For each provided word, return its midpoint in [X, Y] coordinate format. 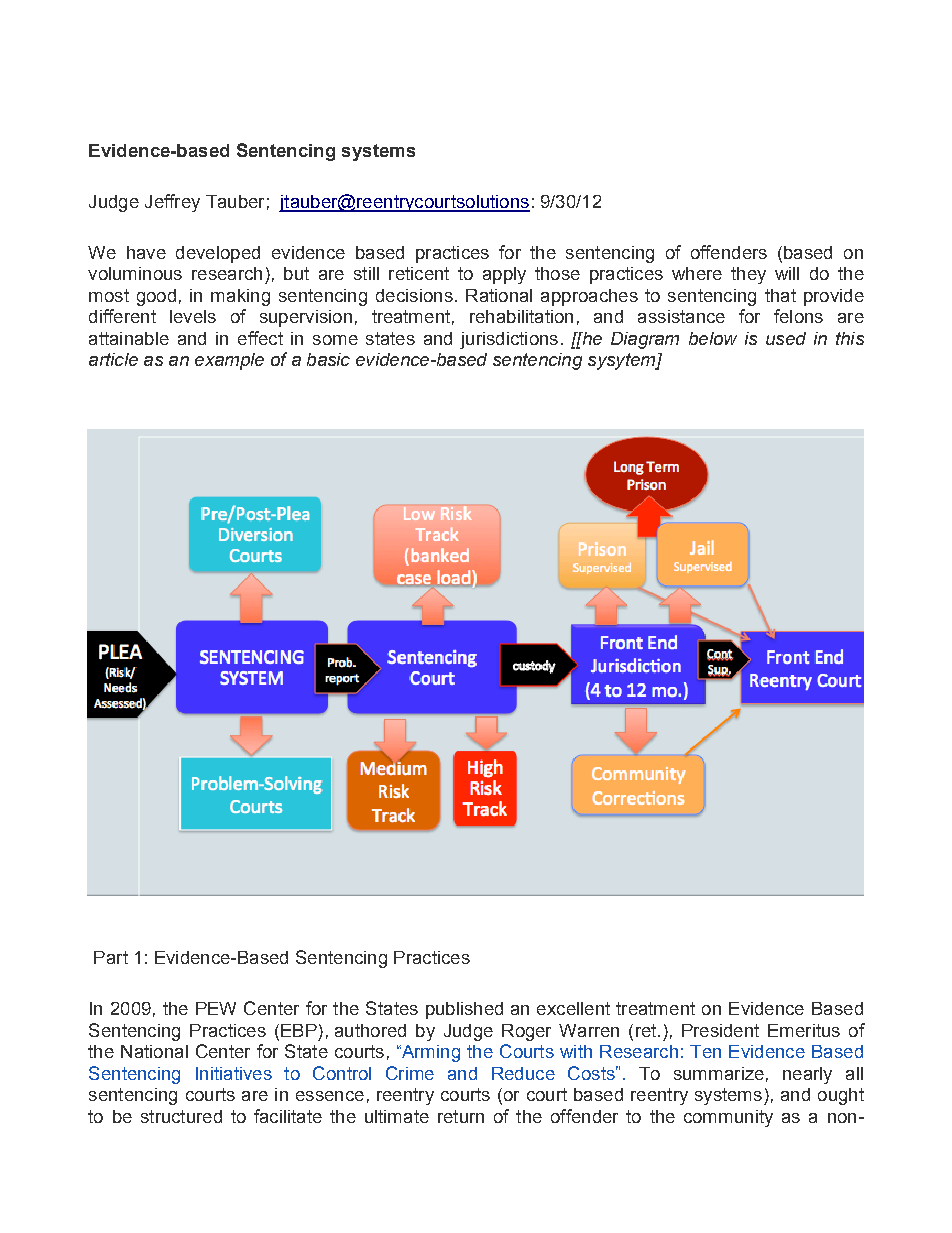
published [464, 1010]
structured [181, 1116]
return [461, 1116]
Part [111, 957]
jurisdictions [509, 340]
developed [218, 254]
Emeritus [804, 1030]
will [787, 273]
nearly [807, 1075]
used [786, 338]
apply [504, 275]
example [229, 361]
